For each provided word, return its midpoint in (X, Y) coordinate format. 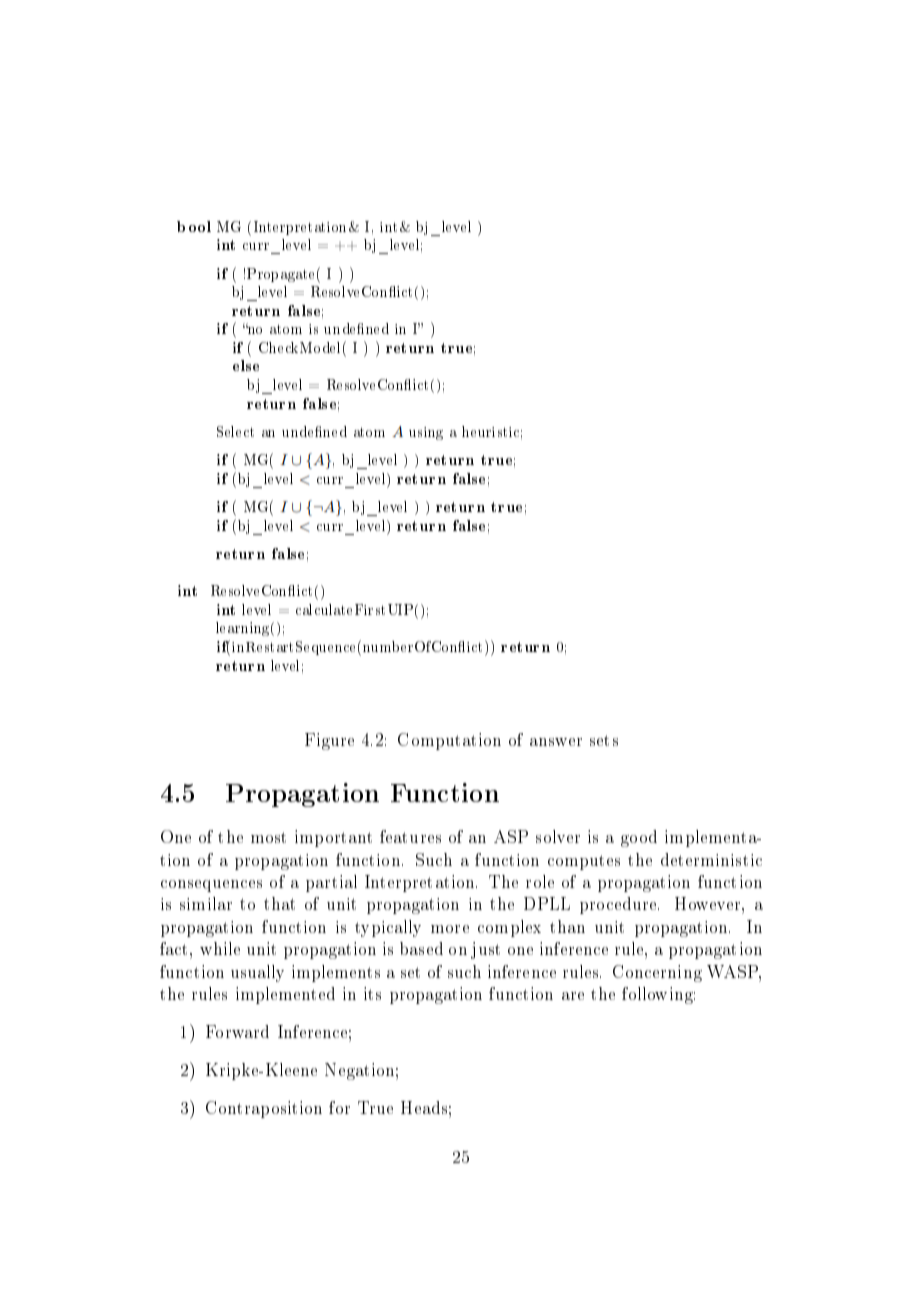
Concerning (657, 973)
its (372, 993)
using (426, 433)
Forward (237, 1031)
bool (194, 226)
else (246, 365)
